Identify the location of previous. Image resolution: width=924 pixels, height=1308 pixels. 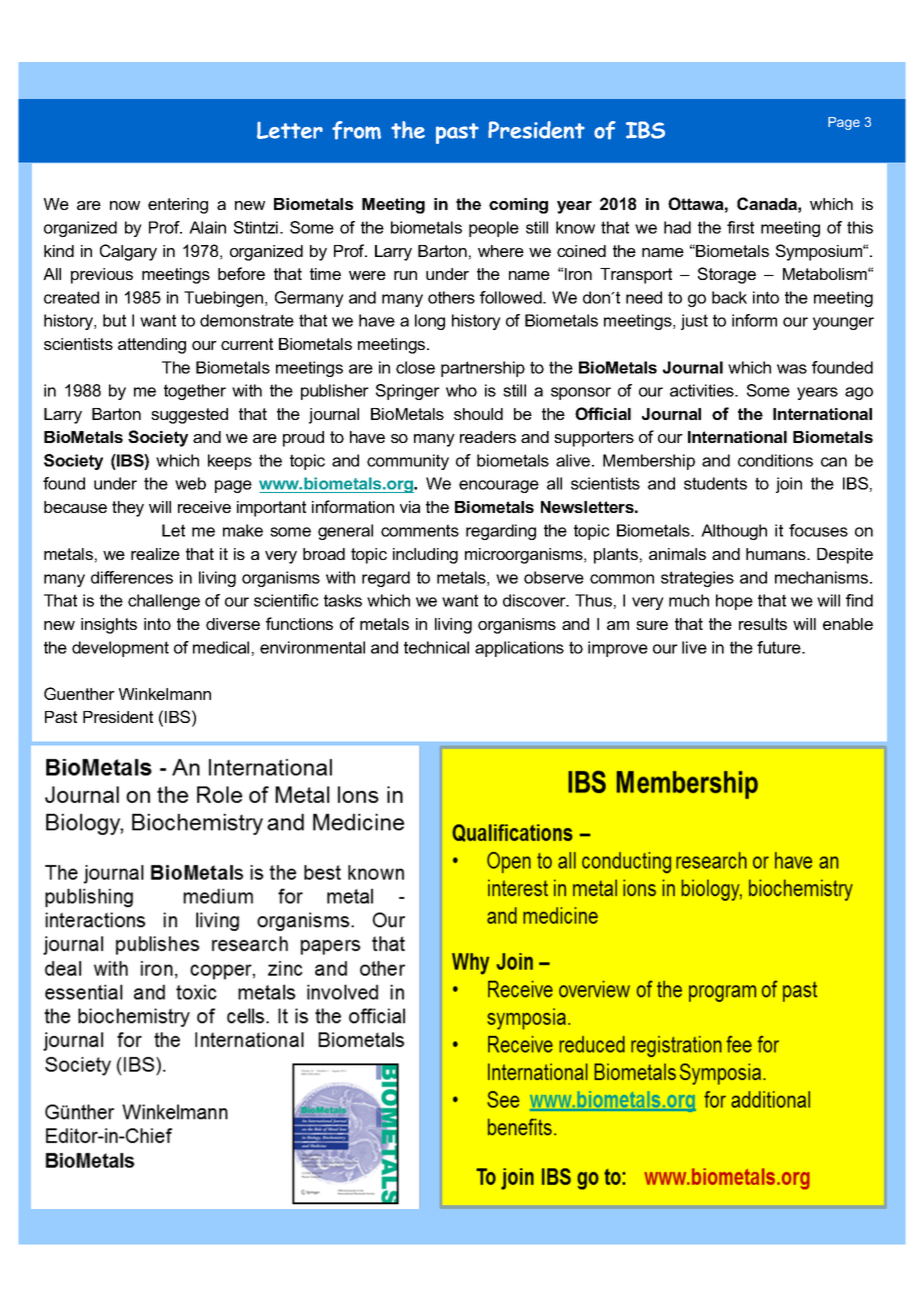
(102, 276).
